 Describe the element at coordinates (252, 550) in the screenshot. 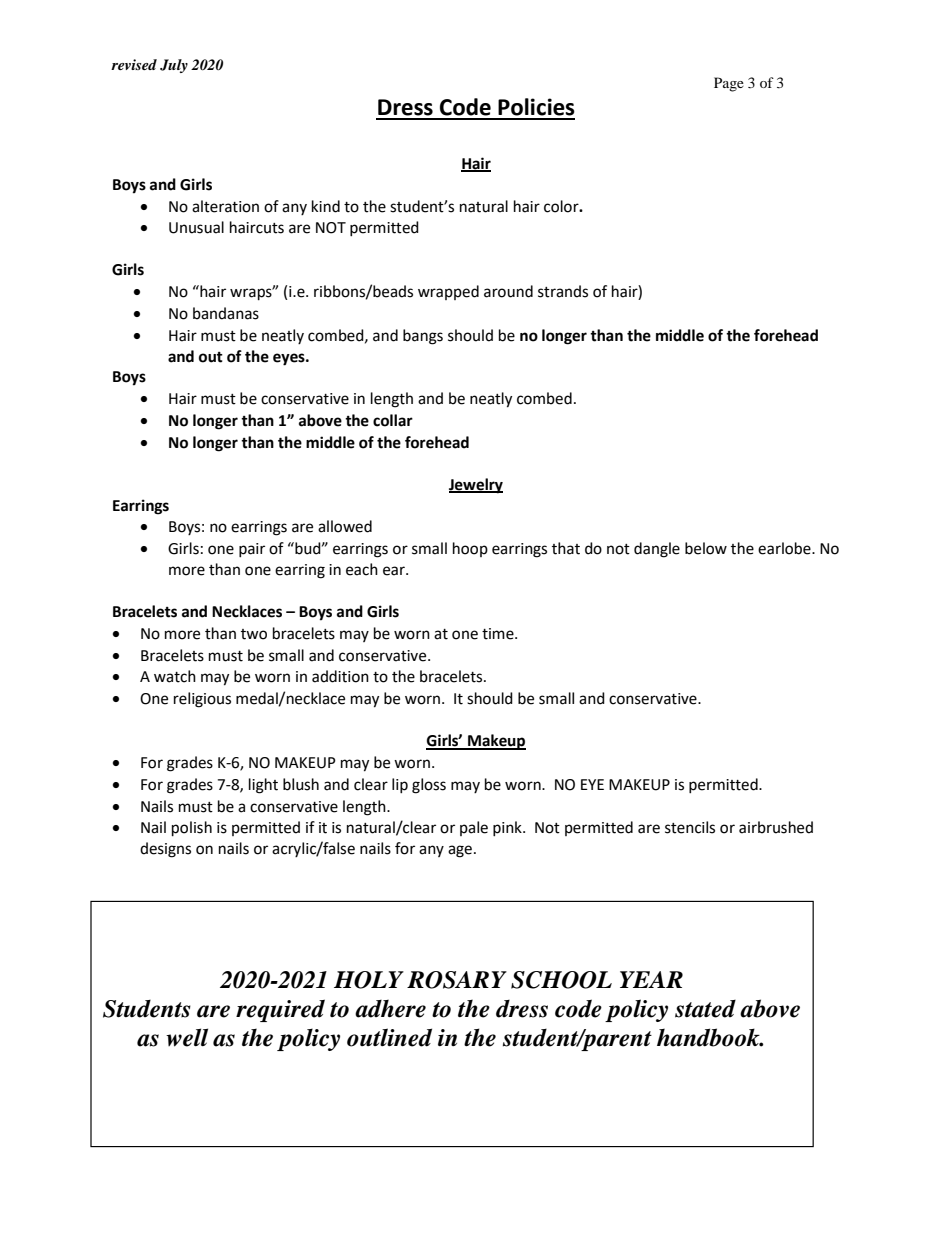

I see `pair` at that location.
